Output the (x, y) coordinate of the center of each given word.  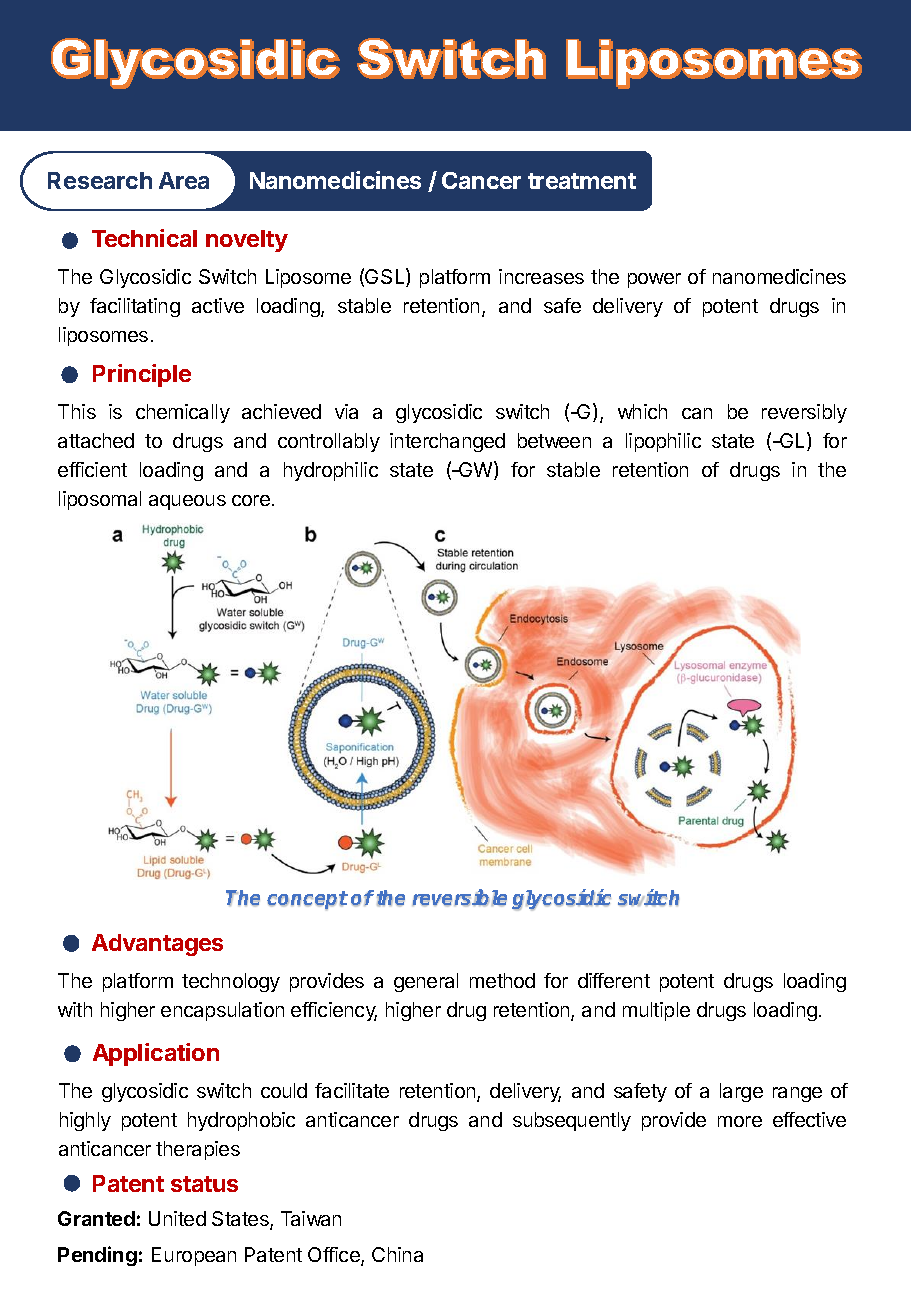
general (426, 982)
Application (156, 1054)
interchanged (447, 442)
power (654, 280)
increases (541, 276)
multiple (656, 1011)
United (177, 1218)
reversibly (804, 413)
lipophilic (663, 442)
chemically (183, 413)
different (614, 980)
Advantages (157, 945)
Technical (144, 238)
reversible (459, 898)
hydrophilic (331, 471)
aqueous (187, 502)
